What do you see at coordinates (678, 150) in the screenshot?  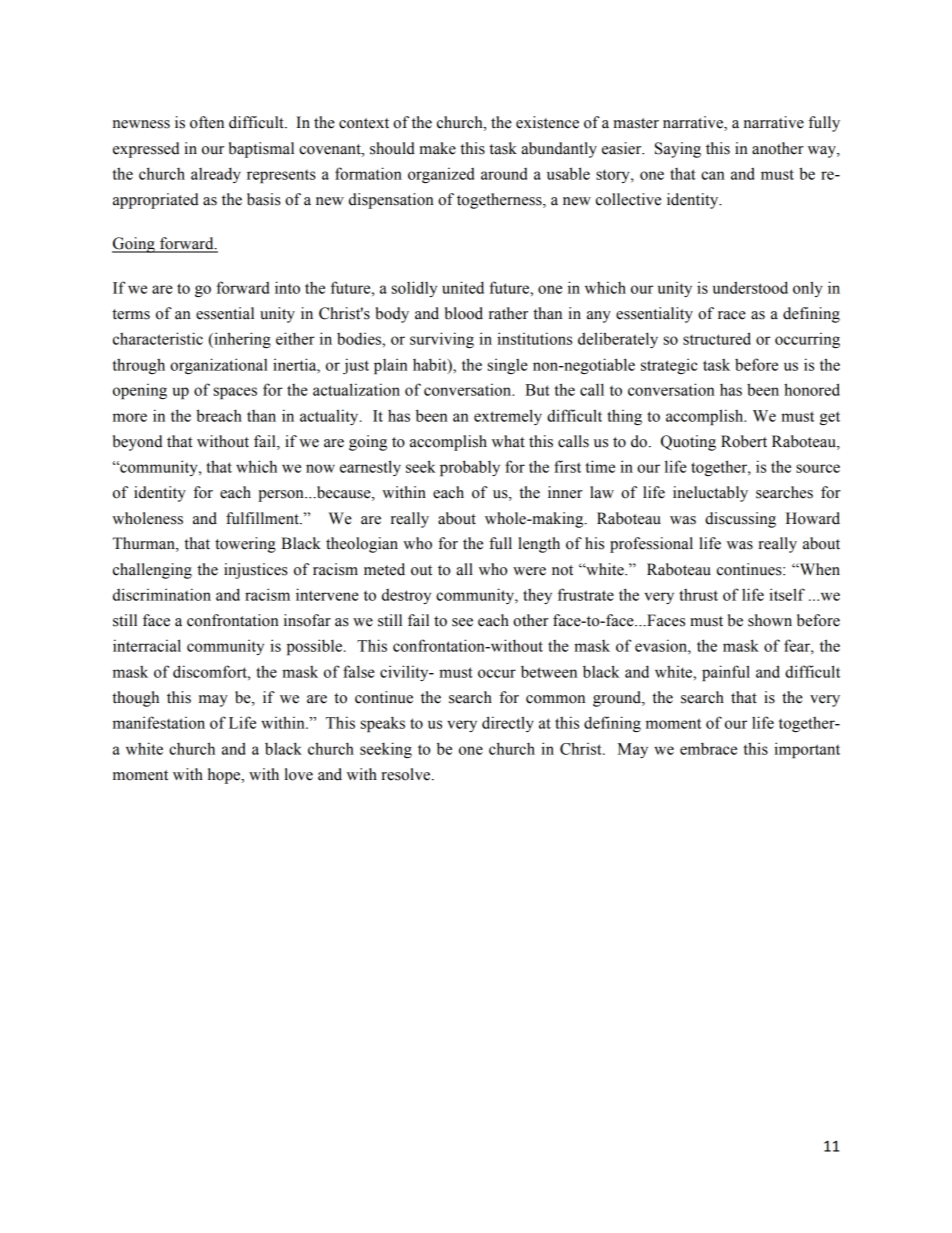 I see `Saying` at bounding box center [678, 150].
